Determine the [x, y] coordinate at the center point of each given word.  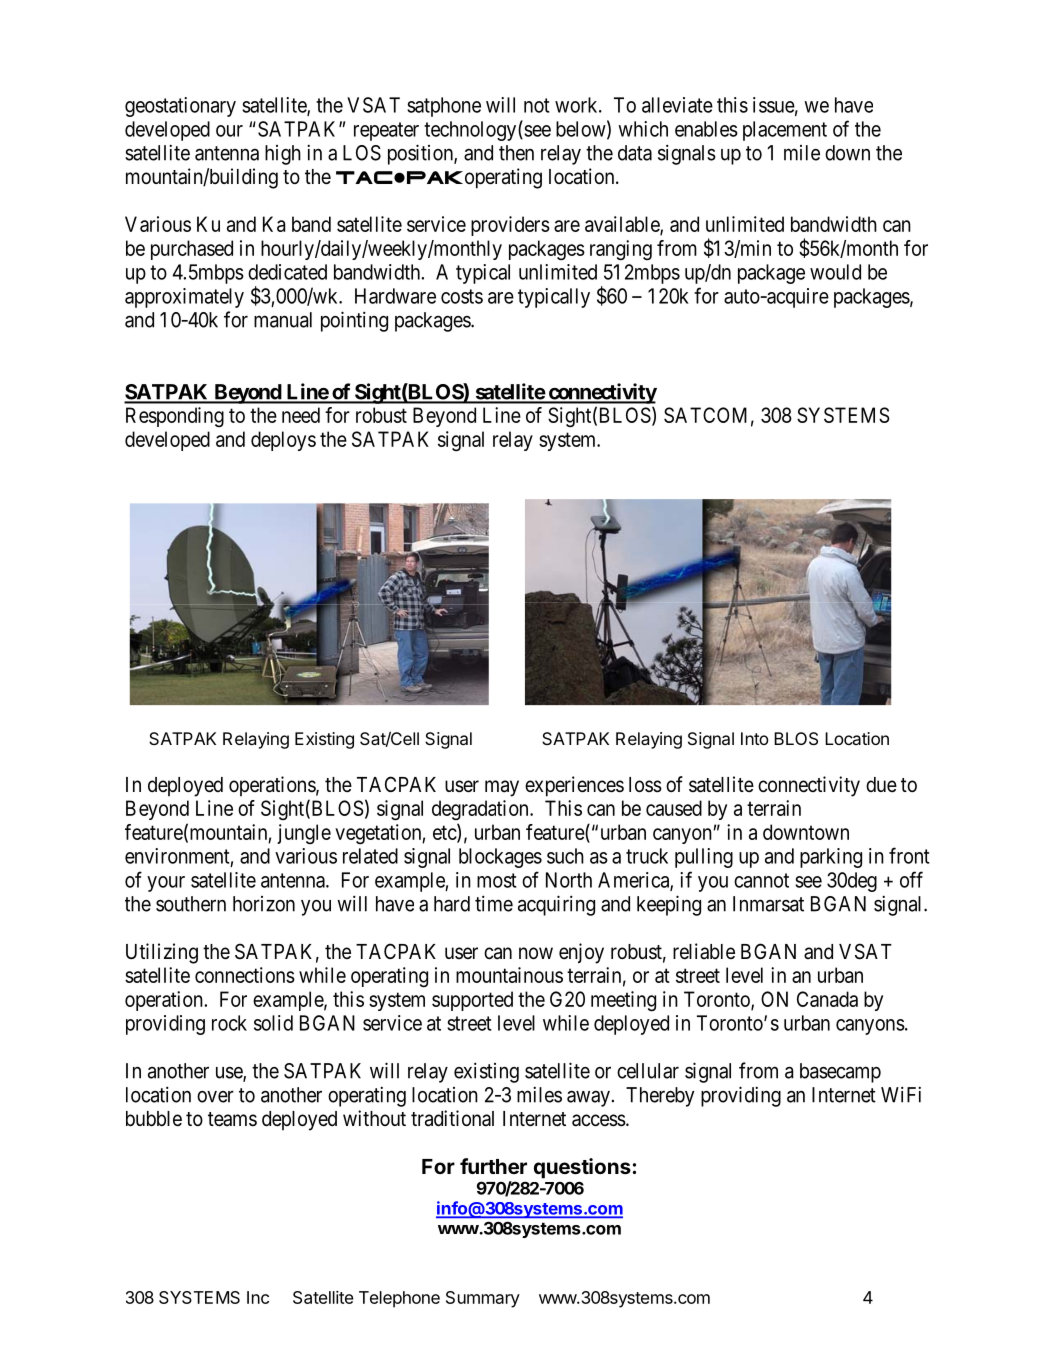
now [536, 953]
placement [785, 131]
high [283, 155]
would [835, 272]
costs [462, 296]
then [516, 153]
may [502, 788]
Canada [827, 999]
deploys [283, 441]
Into [755, 738]
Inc [258, 1297]
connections [245, 975]
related [370, 856]
